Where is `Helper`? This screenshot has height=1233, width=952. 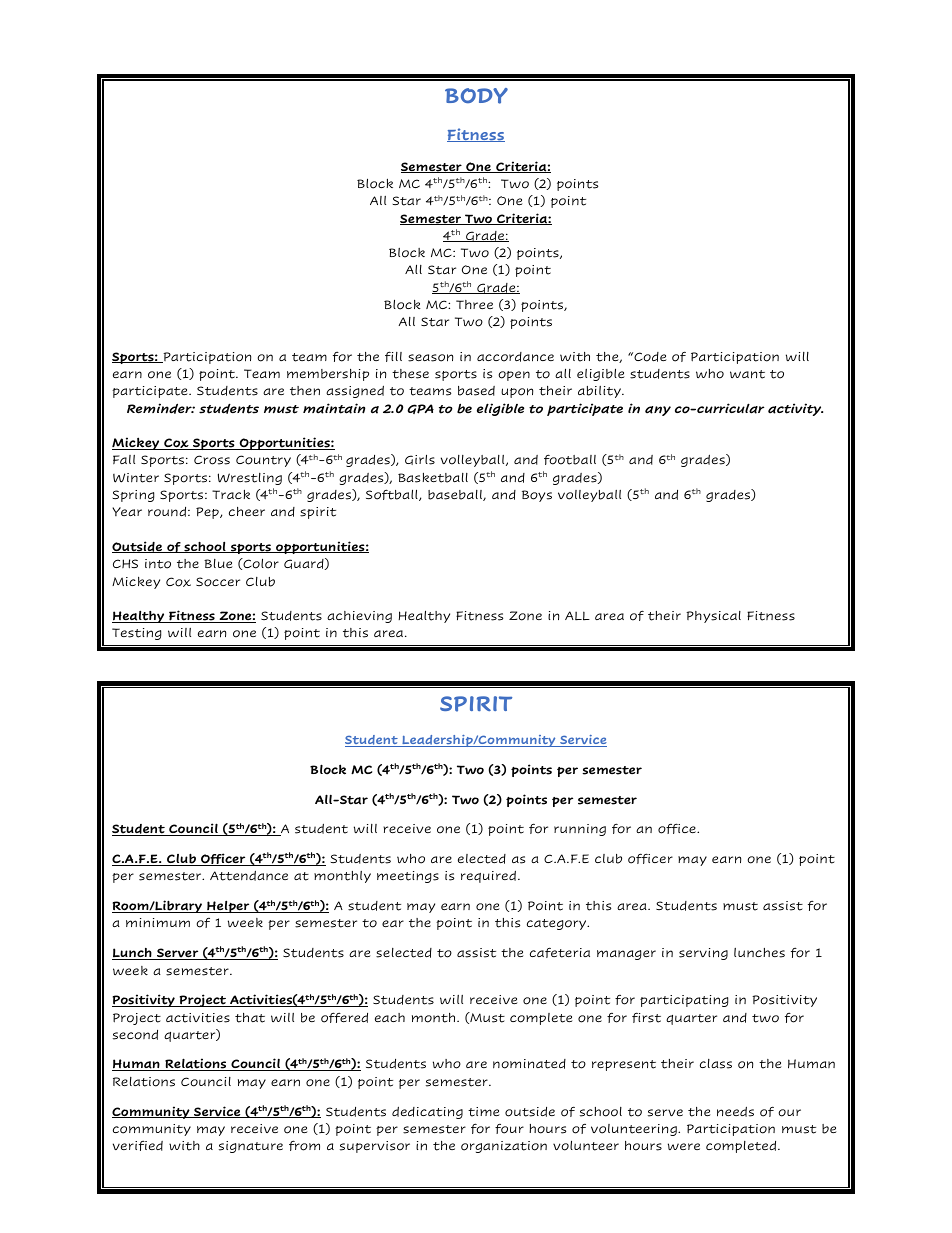
Helper is located at coordinates (228, 906).
